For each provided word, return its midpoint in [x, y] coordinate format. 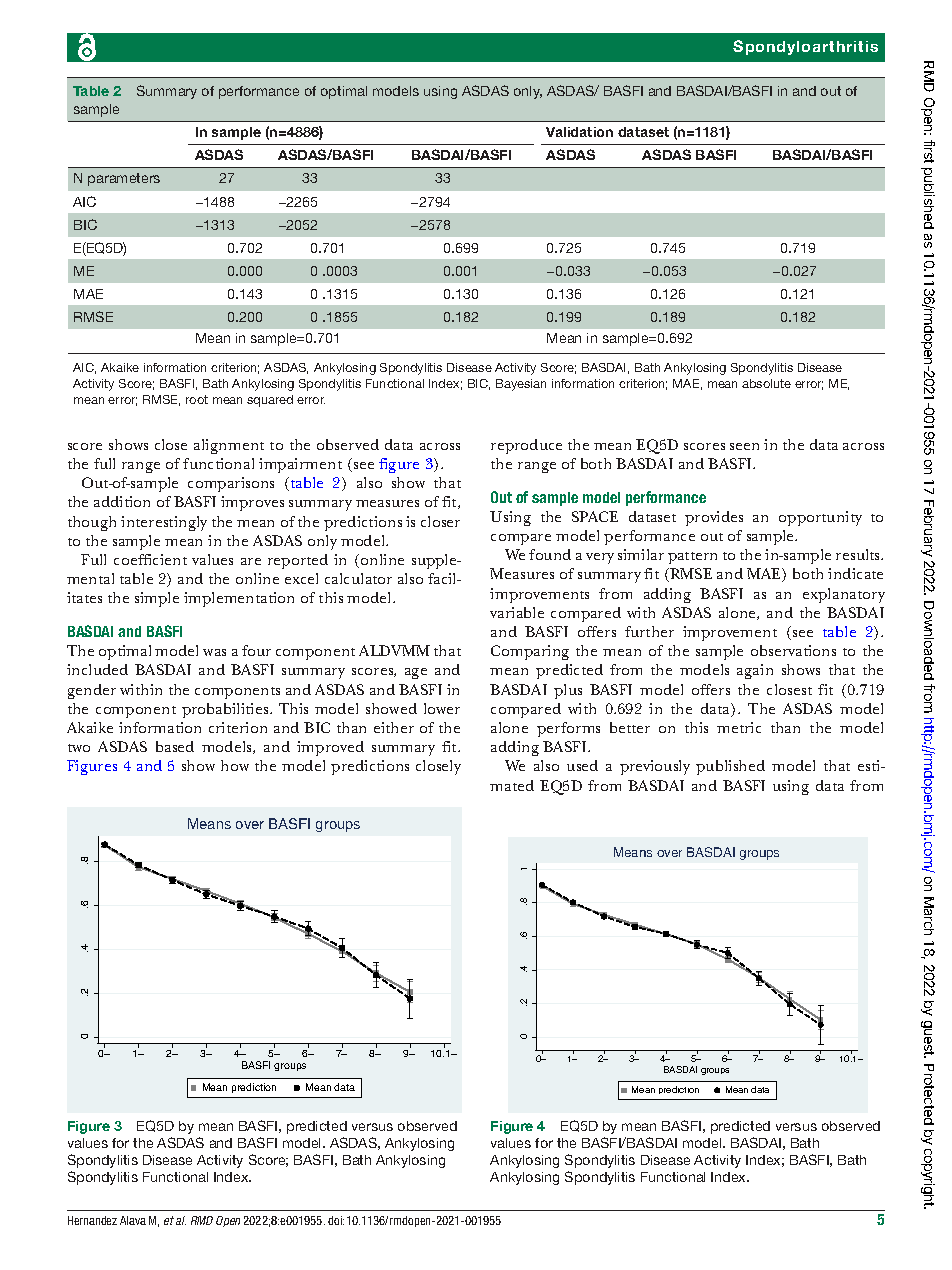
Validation [579, 132]
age [416, 673]
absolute [766, 383]
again [755, 671]
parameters [124, 179]
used [582, 765]
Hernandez [92, 1220]
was [214, 652]
